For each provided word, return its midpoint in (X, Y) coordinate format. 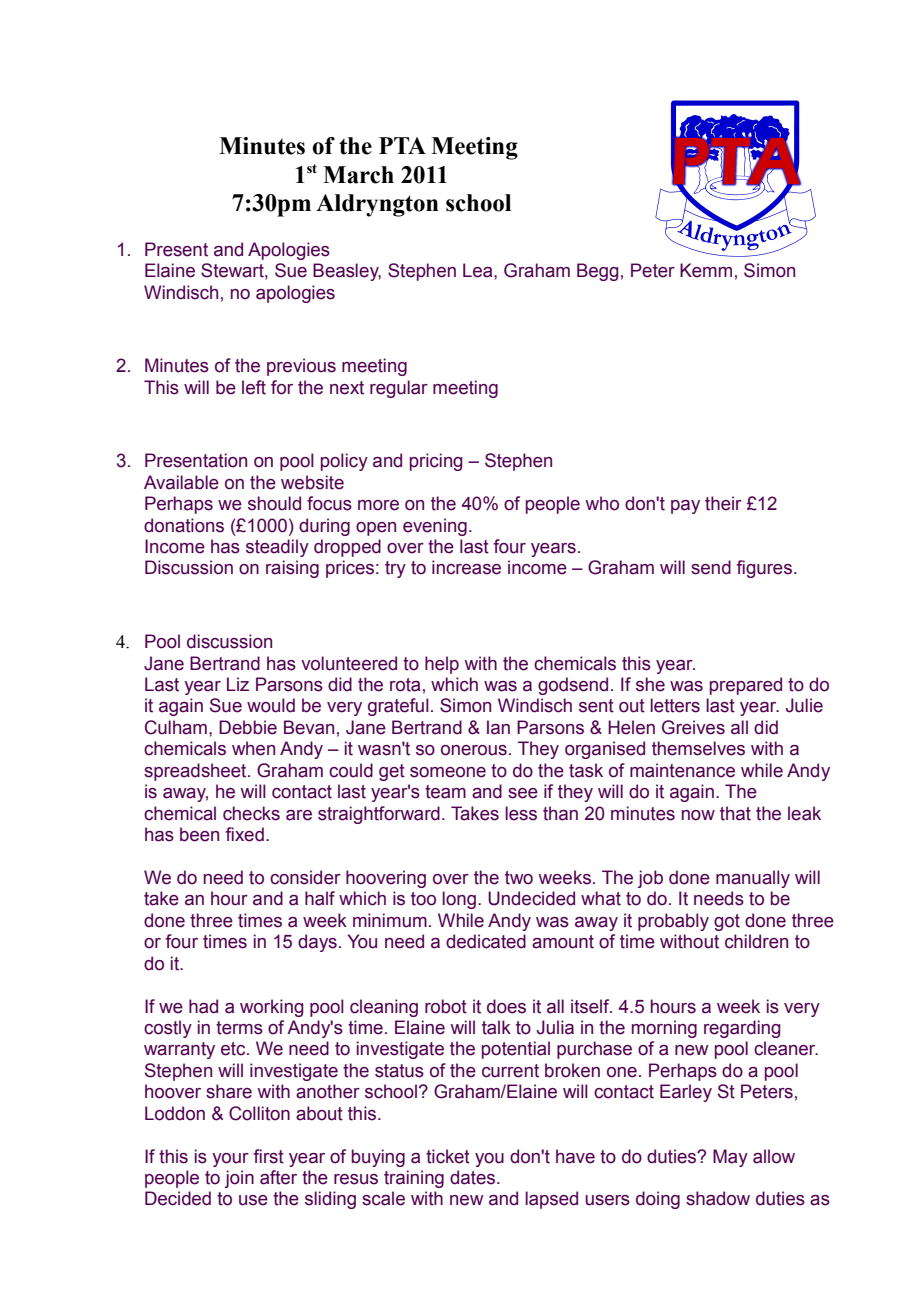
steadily (277, 548)
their (723, 503)
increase (466, 567)
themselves (698, 748)
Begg (597, 272)
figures (764, 569)
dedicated (486, 941)
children (756, 941)
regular (399, 389)
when (253, 748)
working (271, 1008)
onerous (474, 750)
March (358, 175)
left (254, 387)
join (239, 1179)
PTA (402, 145)
